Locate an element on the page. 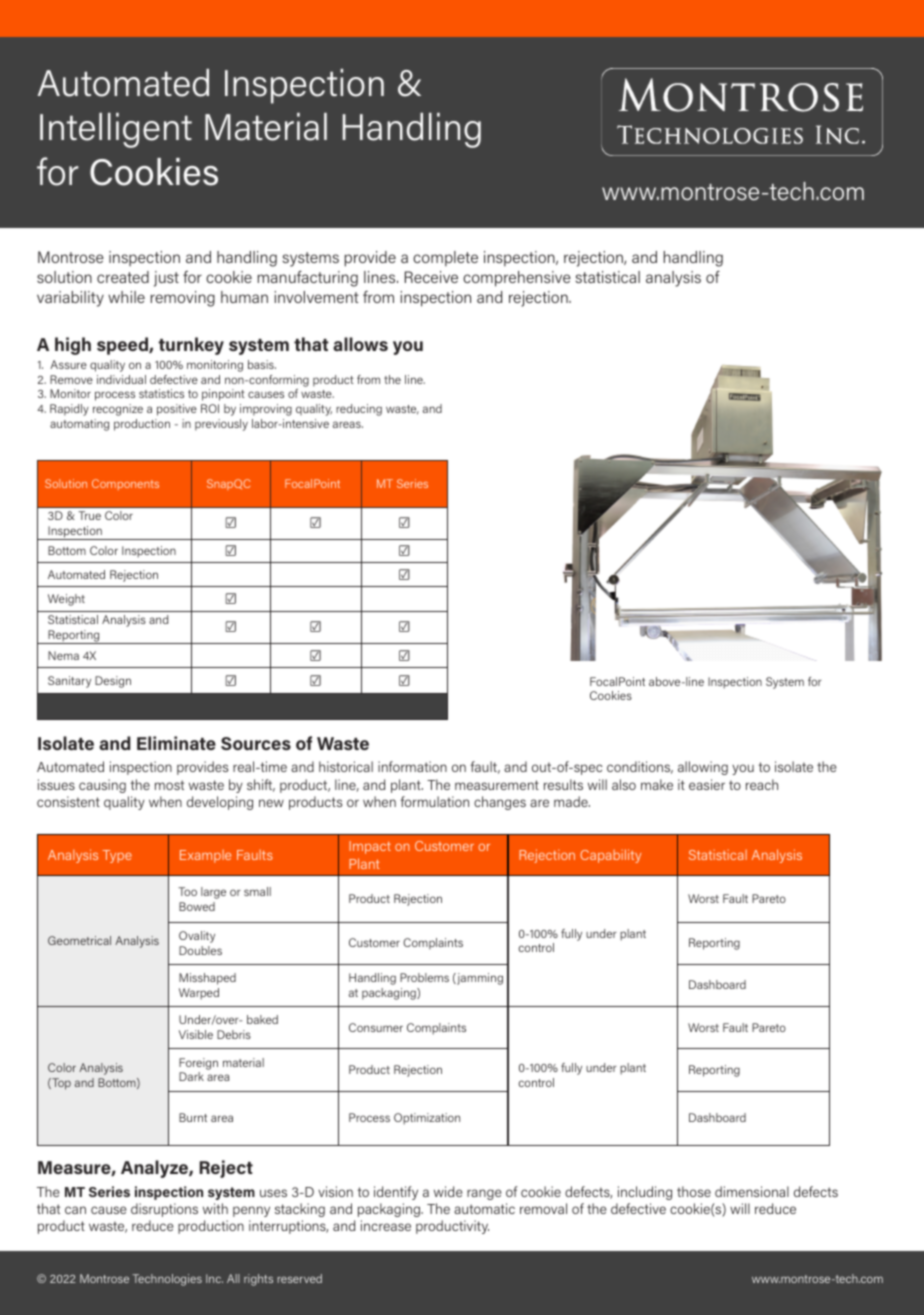 The height and width of the page is (1315, 924). comprehensive is located at coordinates (517, 279).
